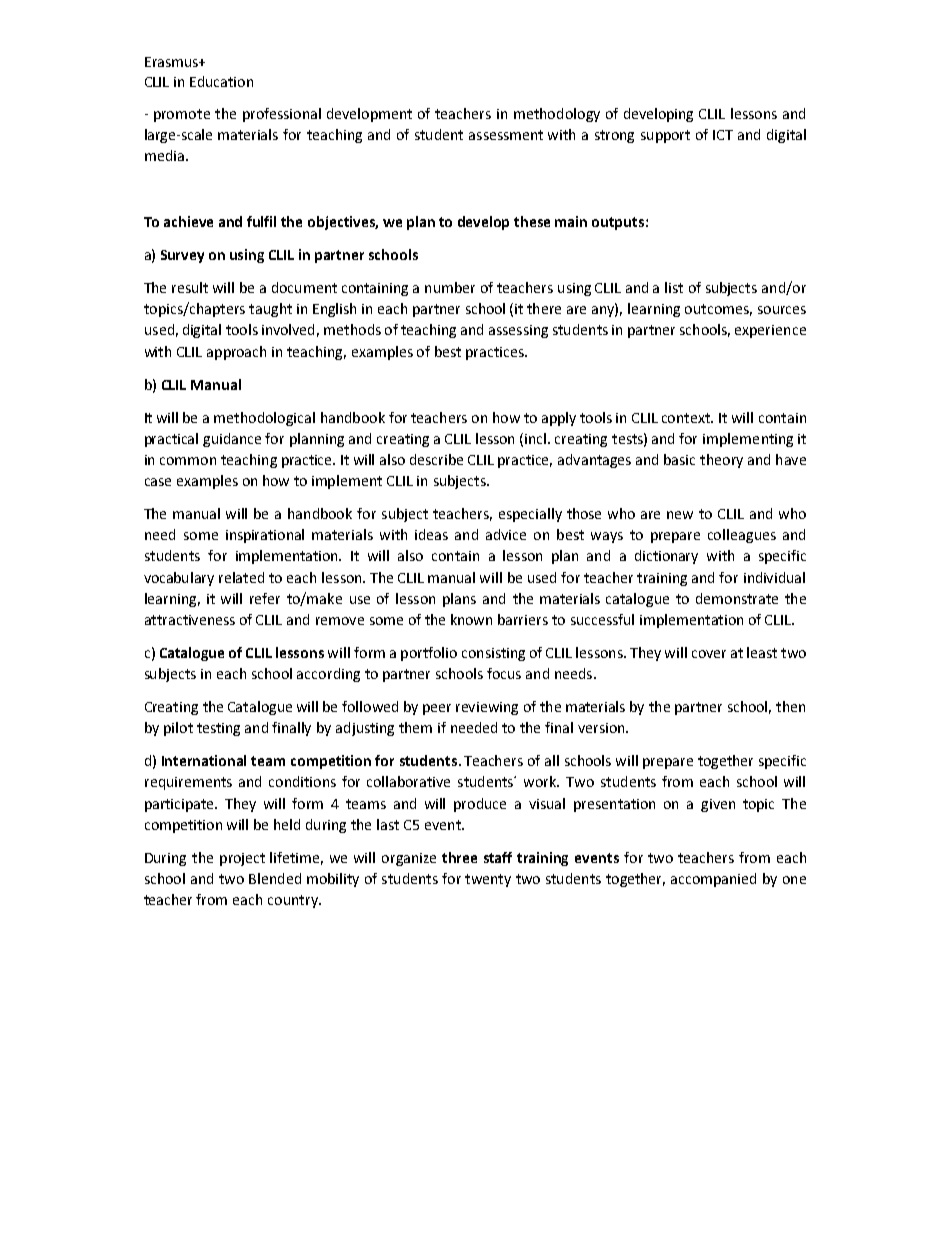 The height and width of the screenshot is (1233, 952). What do you see at coordinates (242, 859) in the screenshot?
I see `project` at bounding box center [242, 859].
